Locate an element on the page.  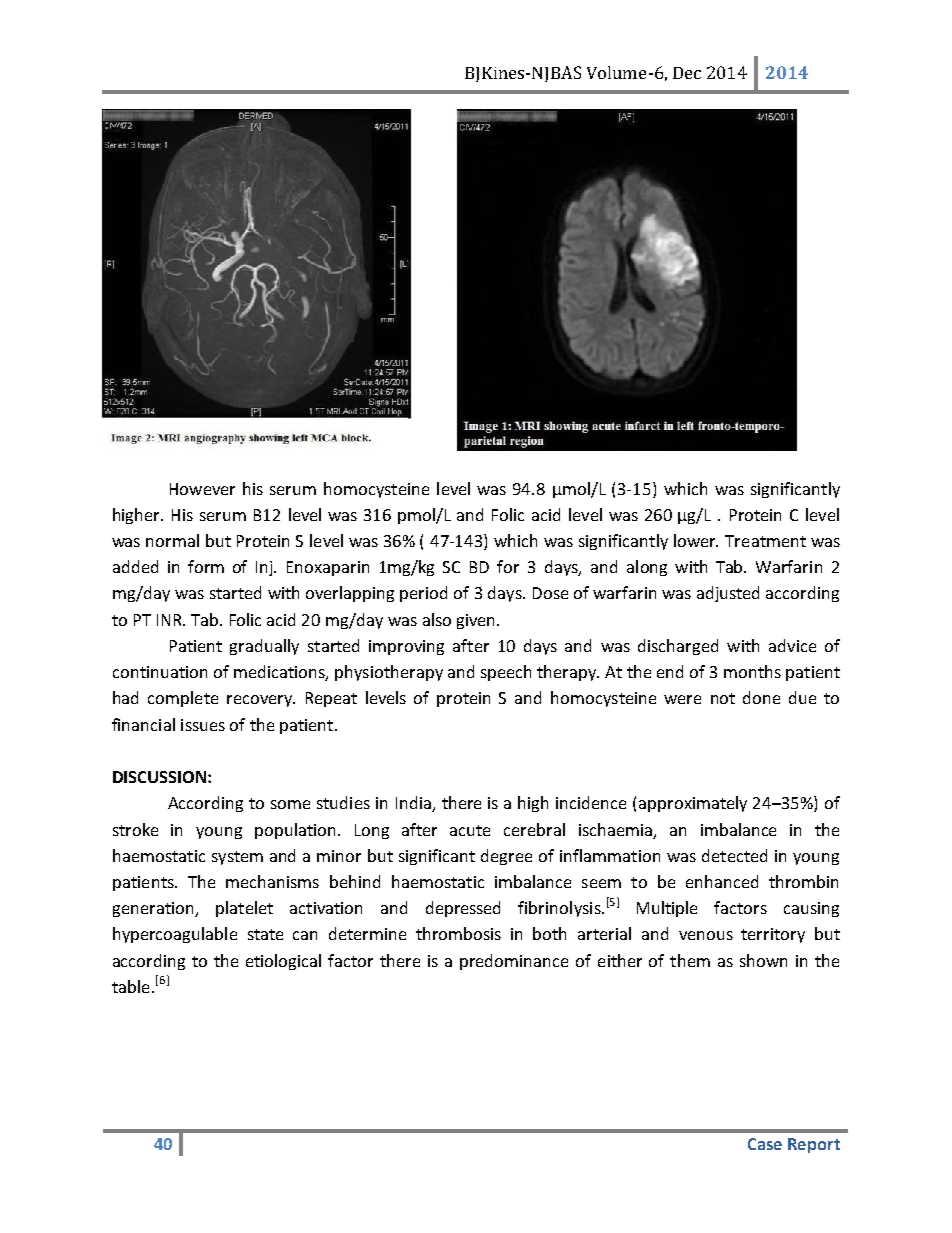
etiological is located at coordinates (283, 962).
